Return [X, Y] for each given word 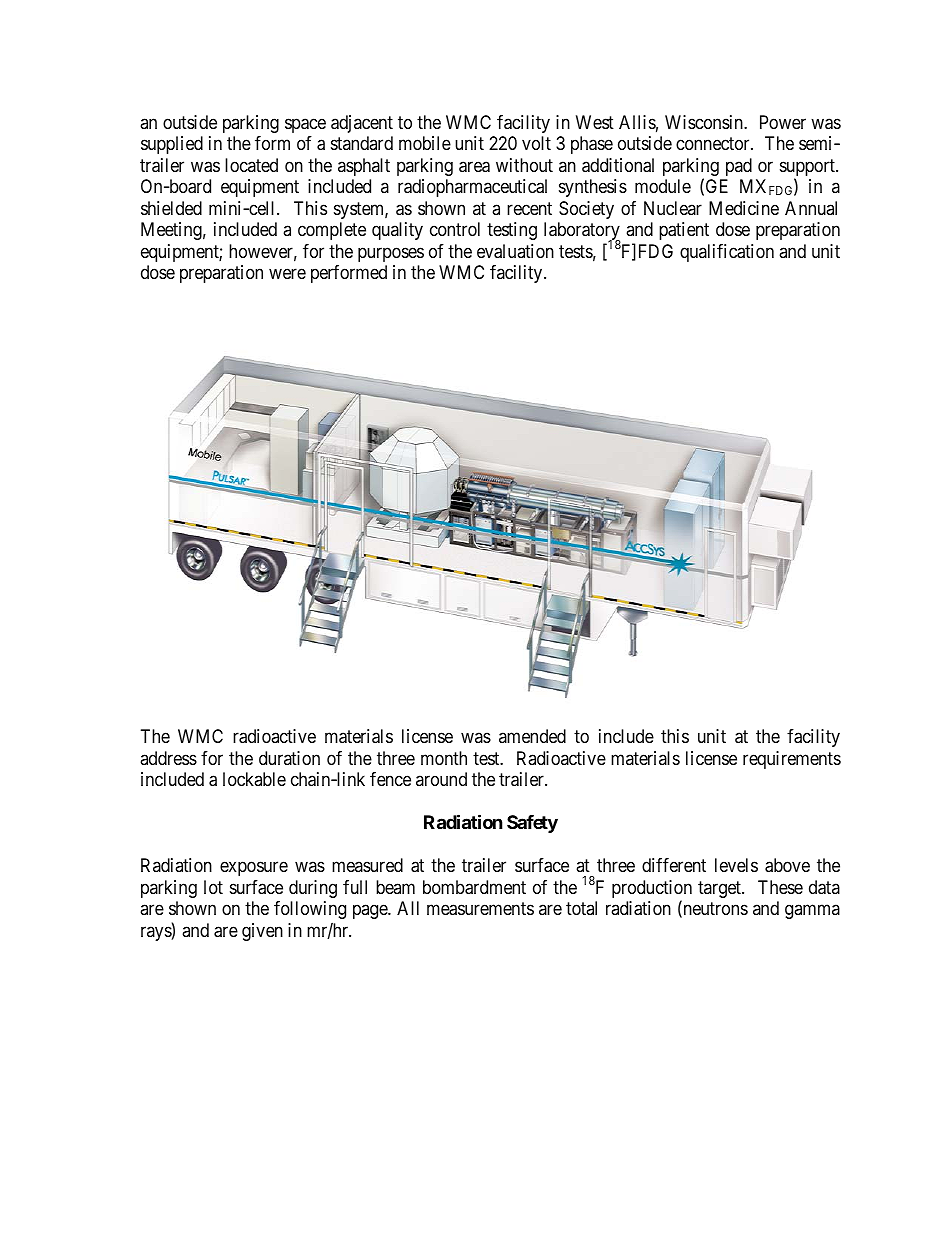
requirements [792, 760]
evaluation [515, 251]
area [474, 167]
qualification [727, 253]
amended [532, 736]
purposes [391, 254]
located [251, 165]
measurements [480, 909]
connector [714, 143]
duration [289, 758]
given [262, 932]
